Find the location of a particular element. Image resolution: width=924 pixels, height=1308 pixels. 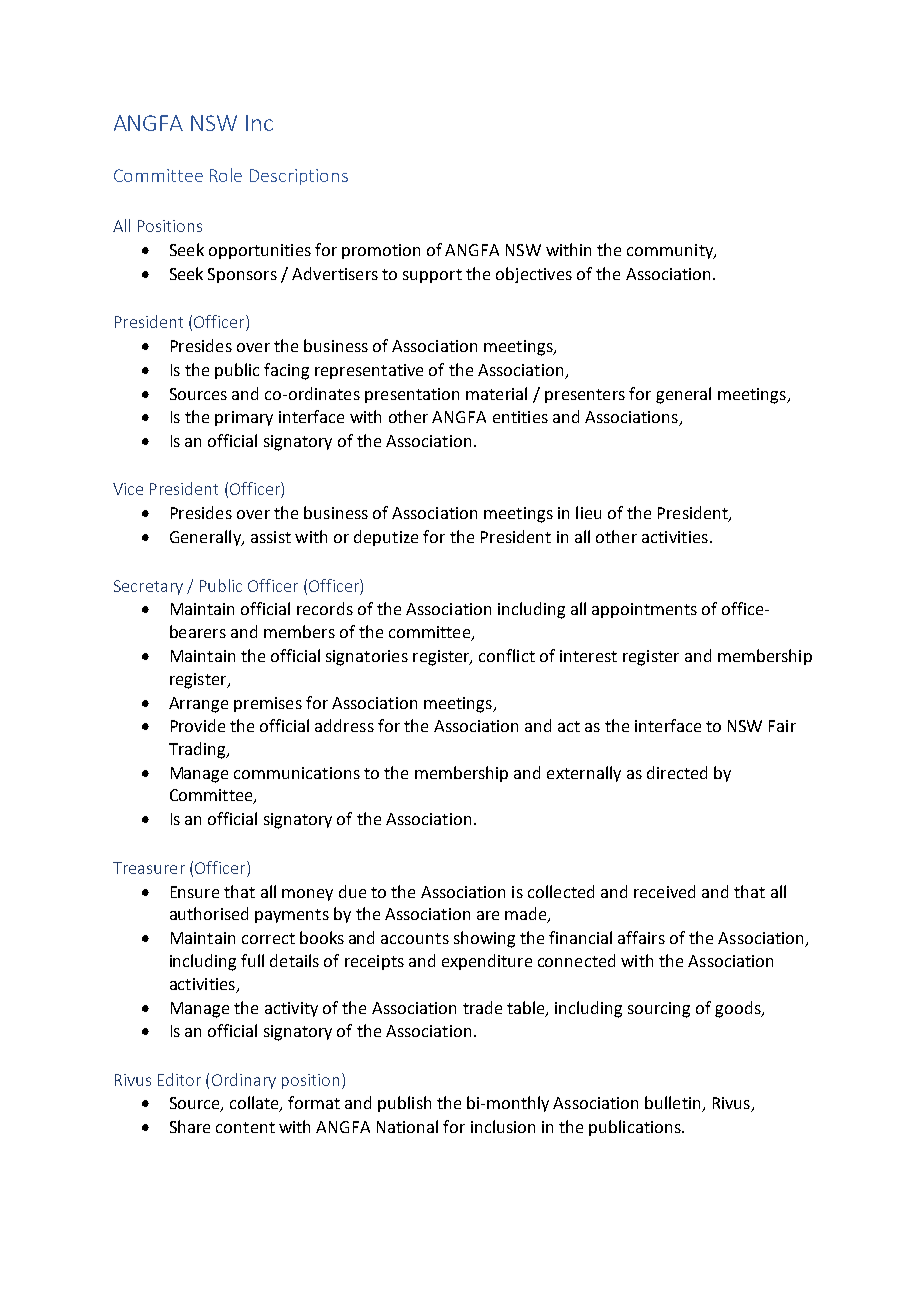

signatories is located at coordinates (367, 658).
